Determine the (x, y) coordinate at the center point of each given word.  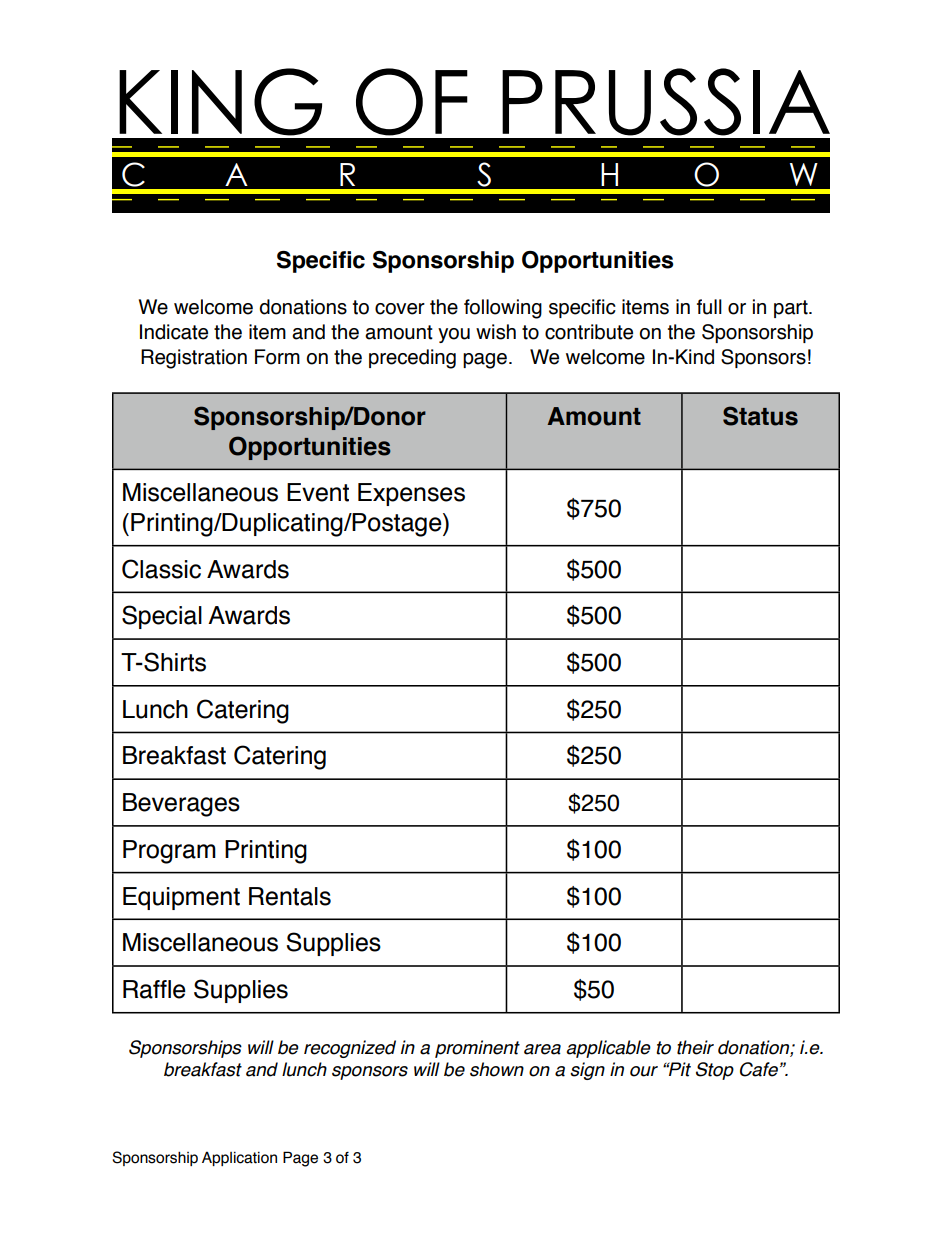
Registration (194, 359)
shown (497, 1069)
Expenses (411, 494)
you (454, 335)
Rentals (290, 896)
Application (239, 1158)
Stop (715, 1071)
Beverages (181, 805)
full (709, 307)
